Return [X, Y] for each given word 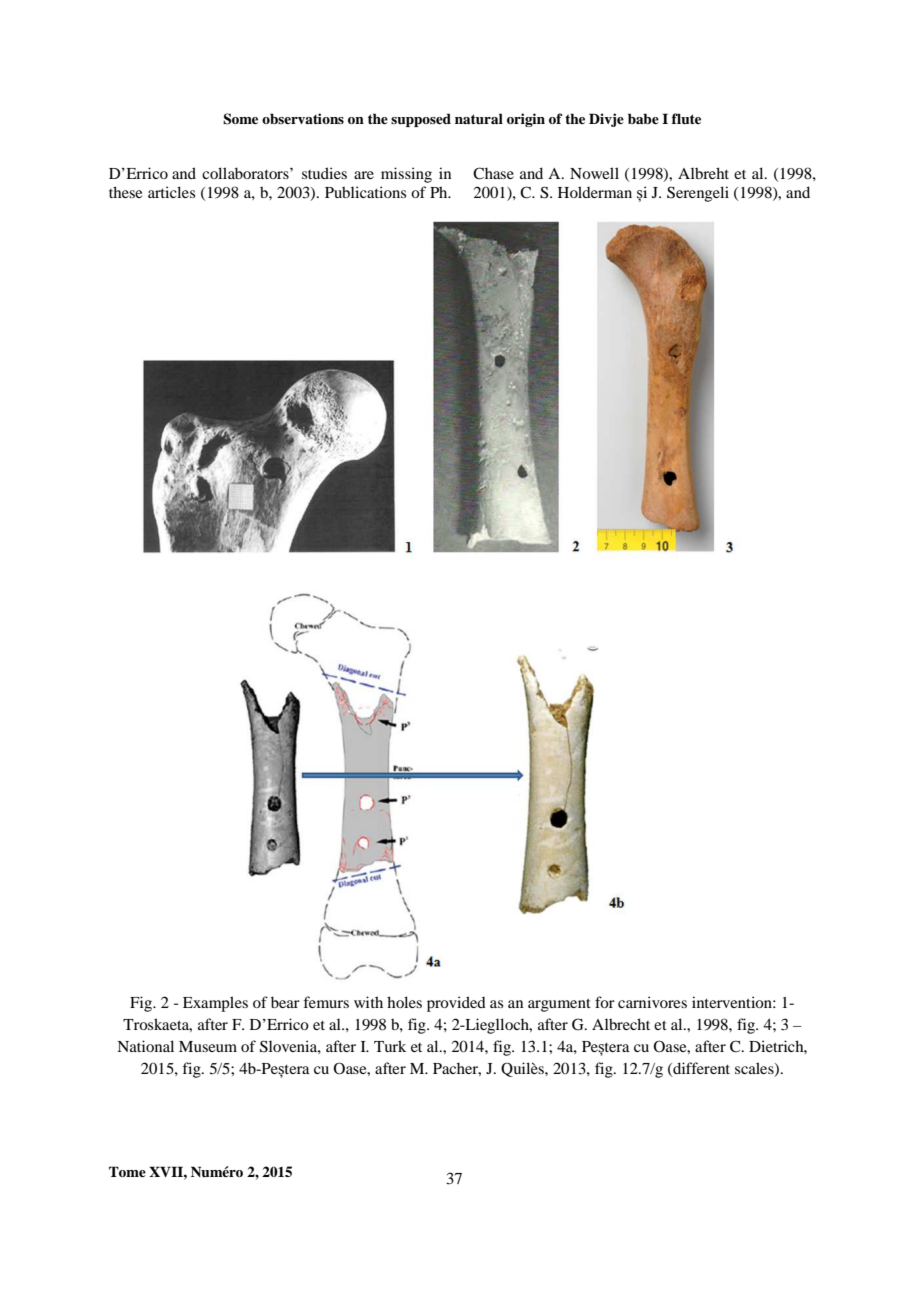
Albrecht [621, 1024]
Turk [390, 1046]
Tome [127, 1171]
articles [171, 192]
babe [643, 118]
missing [406, 175]
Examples [215, 1004]
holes [404, 1002]
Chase [493, 173]
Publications [365, 192]
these [125, 192]
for [605, 1002]
